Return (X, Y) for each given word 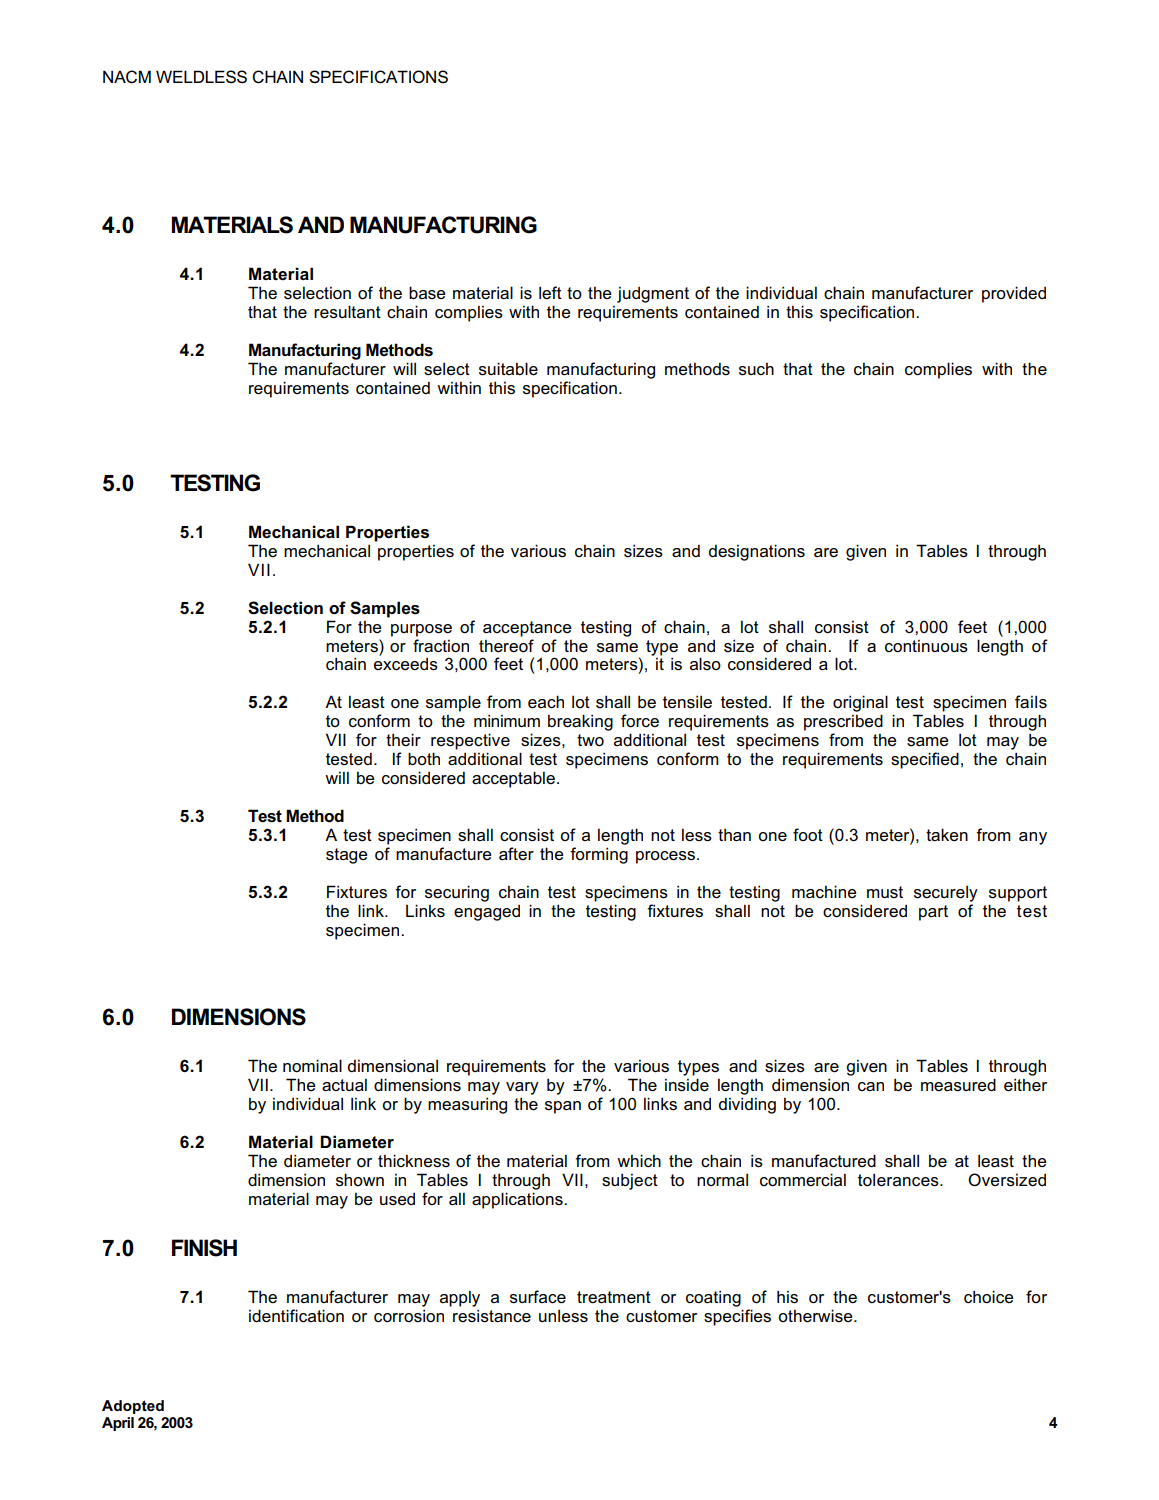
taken (947, 835)
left (550, 293)
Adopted (133, 1407)
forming (599, 855)
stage (347, 856)
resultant (347, 312)
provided (1014, 294)
